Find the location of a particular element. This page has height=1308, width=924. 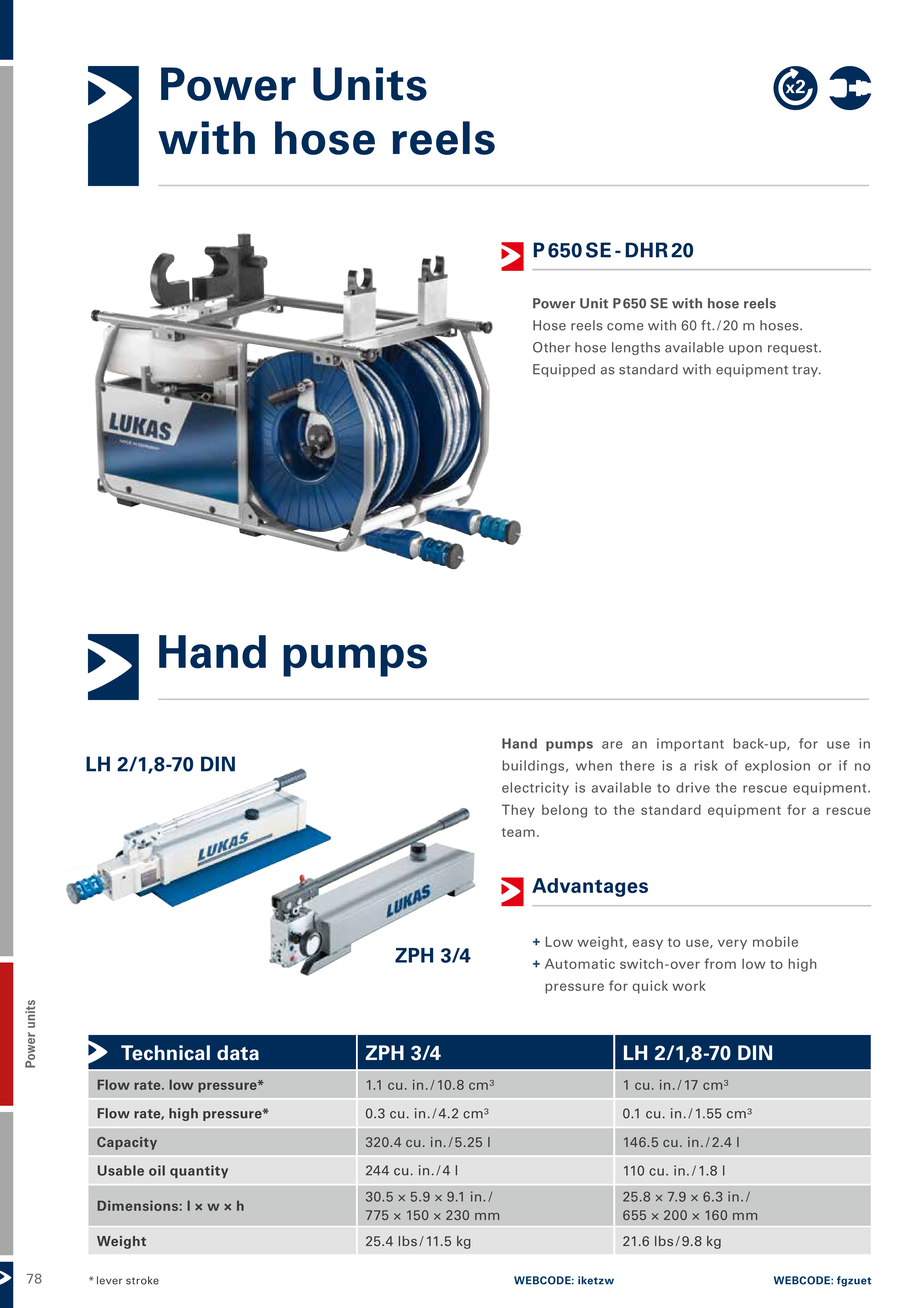

stroke is located at coordinates (142, 1280).
